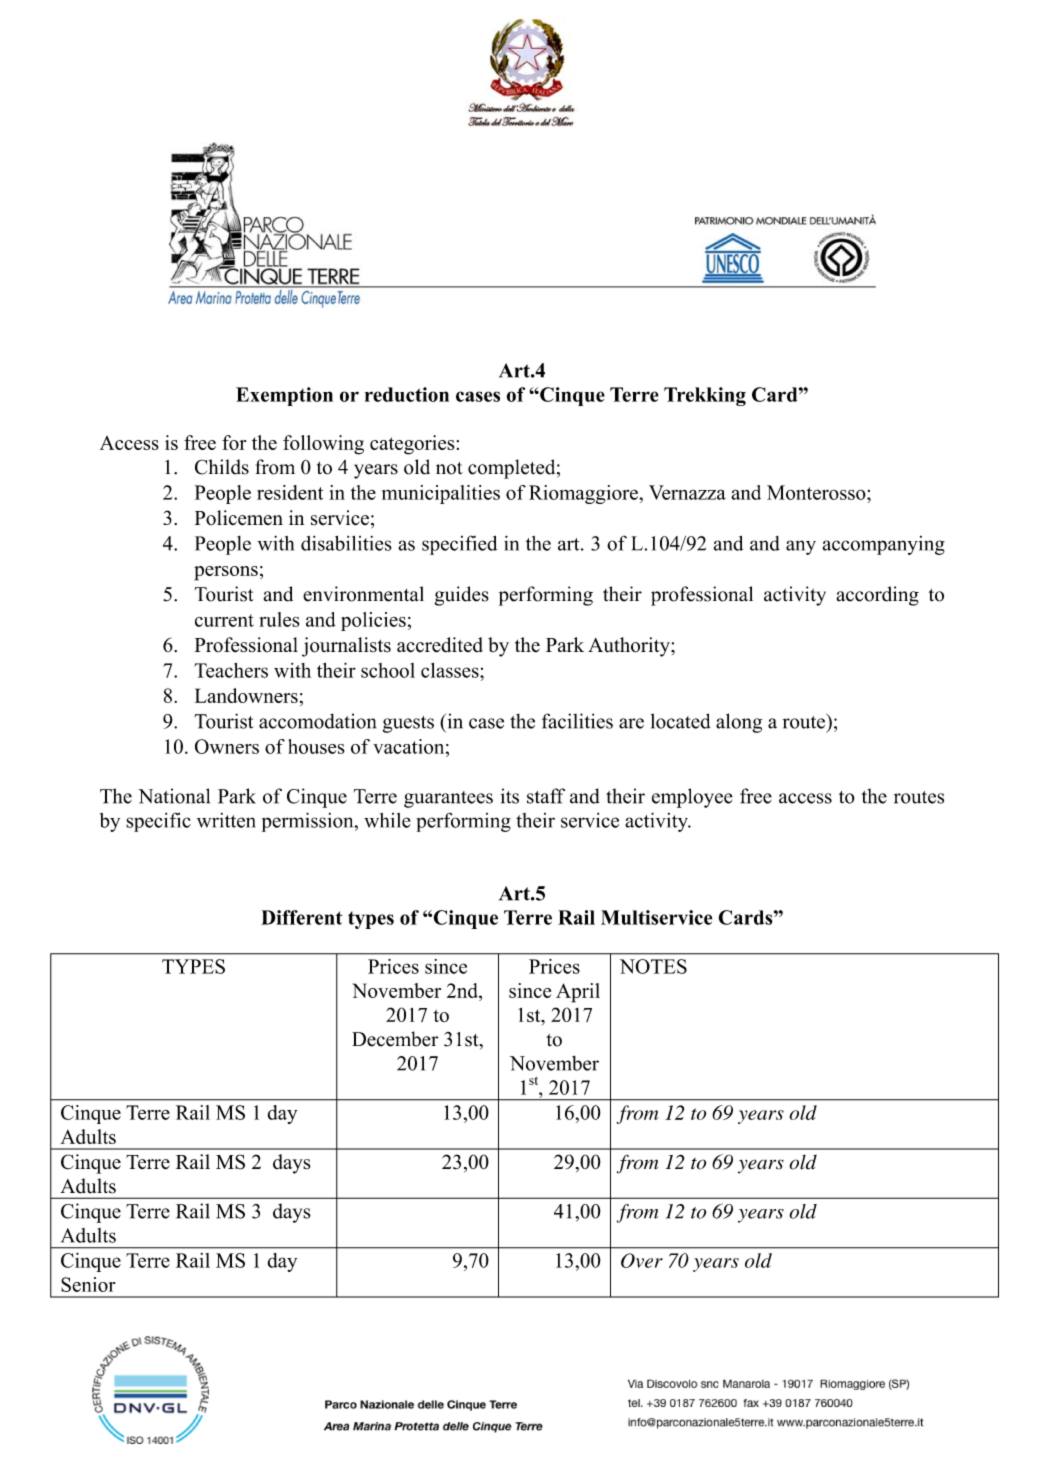  I want to click on along, so click(739, 723).
